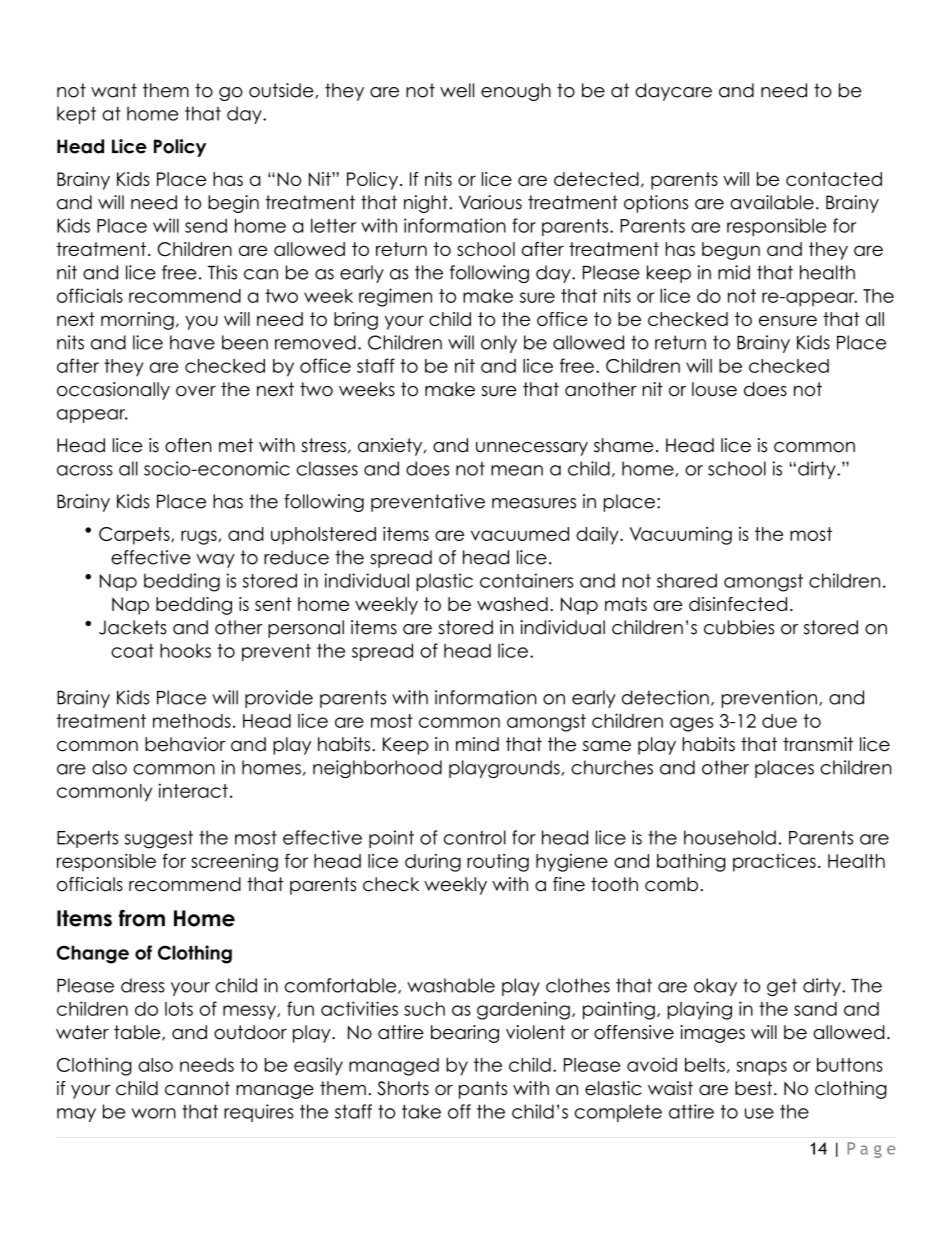 The height and width of the page is (1233, 952). I want to click on louse, so click(714, 389).
